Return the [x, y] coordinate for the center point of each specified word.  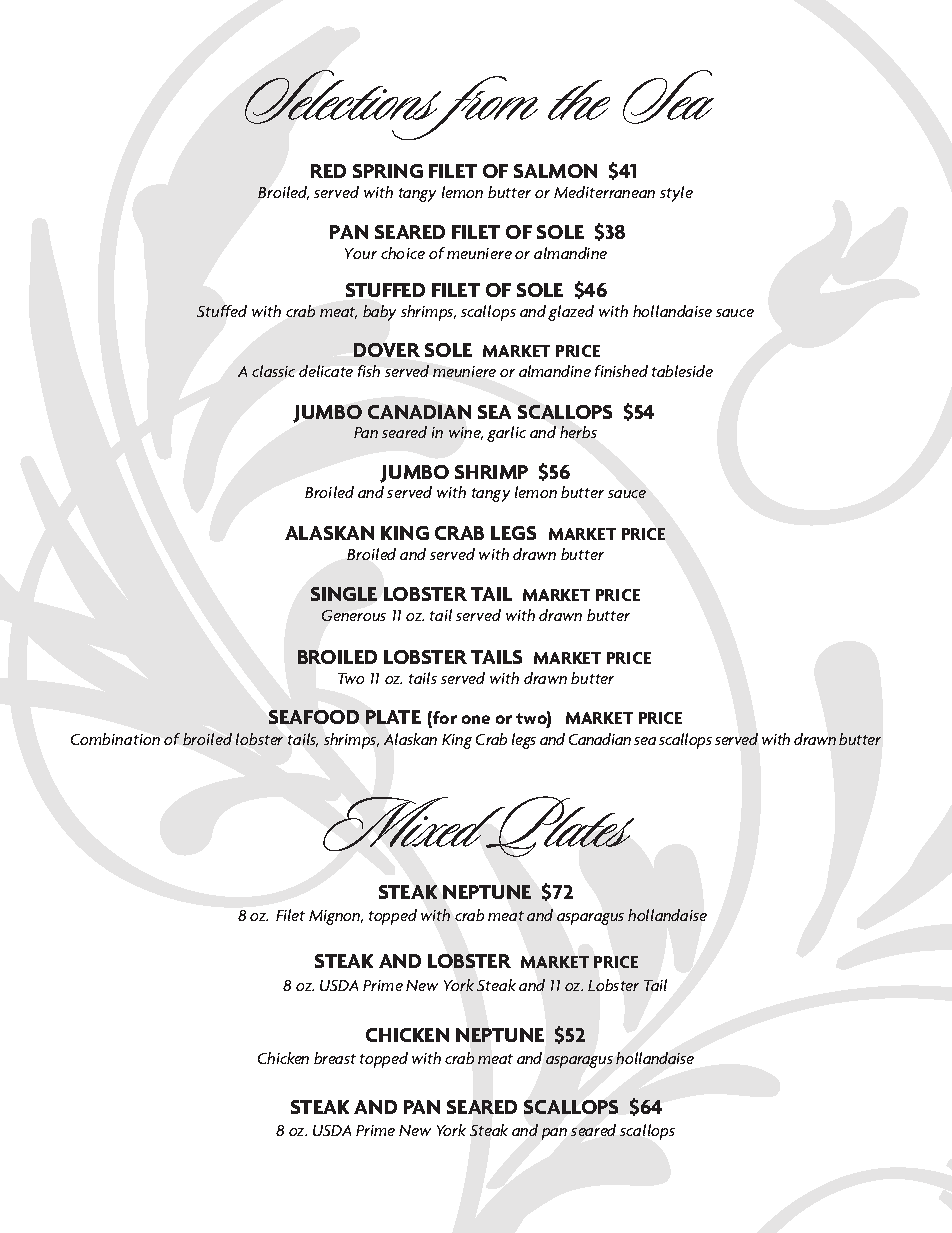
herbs [578, 432]
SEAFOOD [314, 717]
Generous [354, 615]
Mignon [336, 917]
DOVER [387, 350]
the [579, 100]
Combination [115, 739]
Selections [345, 99]
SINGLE [344, 594]
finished [621, 371]
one [476, 719]
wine [466, 433]
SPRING [388, 171]
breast [335, 1058]
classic [273, 371]
